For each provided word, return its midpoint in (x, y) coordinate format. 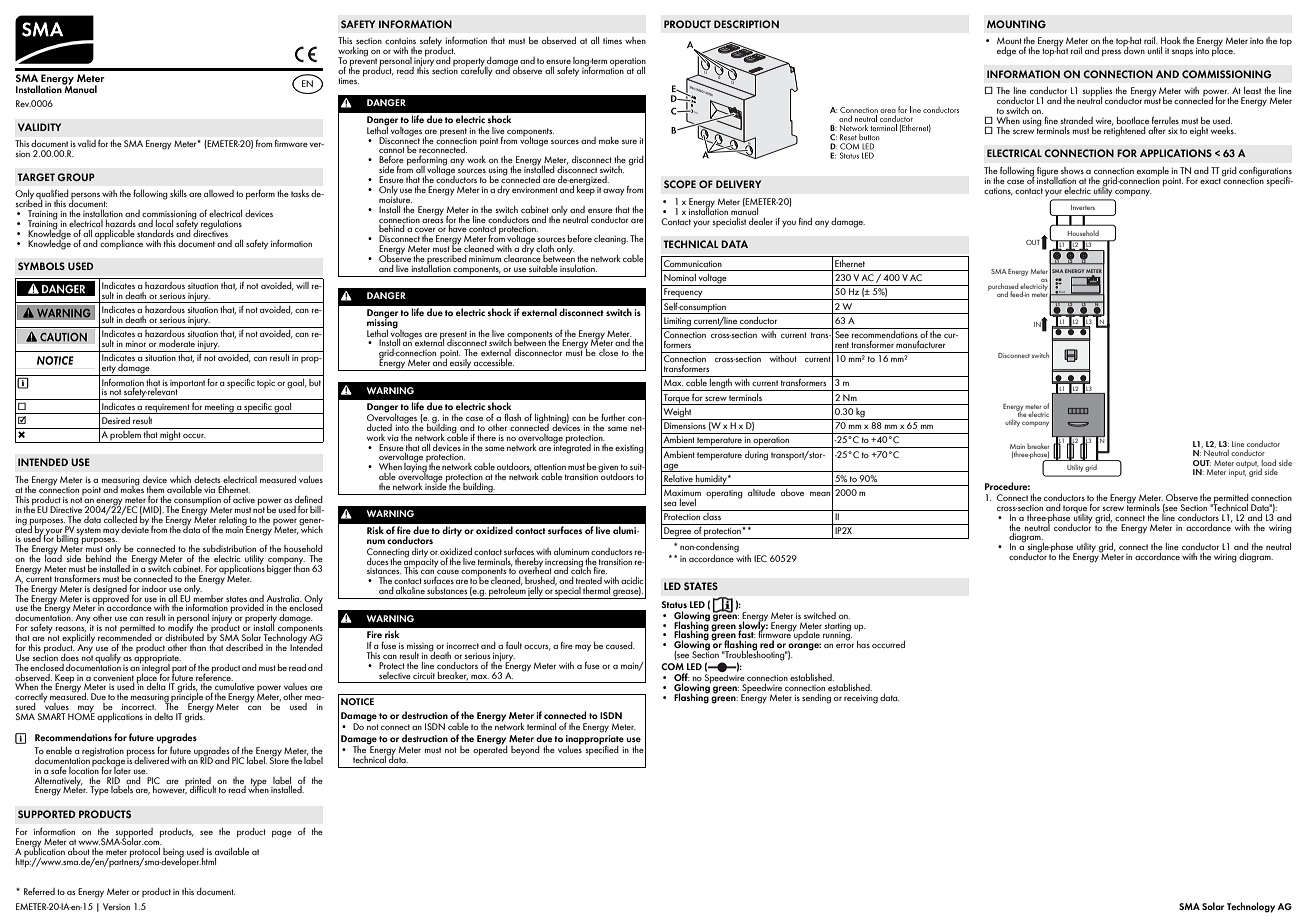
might (170, 435)
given (608, 469)
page (282, 834)
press (1111, 53)
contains (400, 41)
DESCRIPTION (746, 24)
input (1237, 473)
